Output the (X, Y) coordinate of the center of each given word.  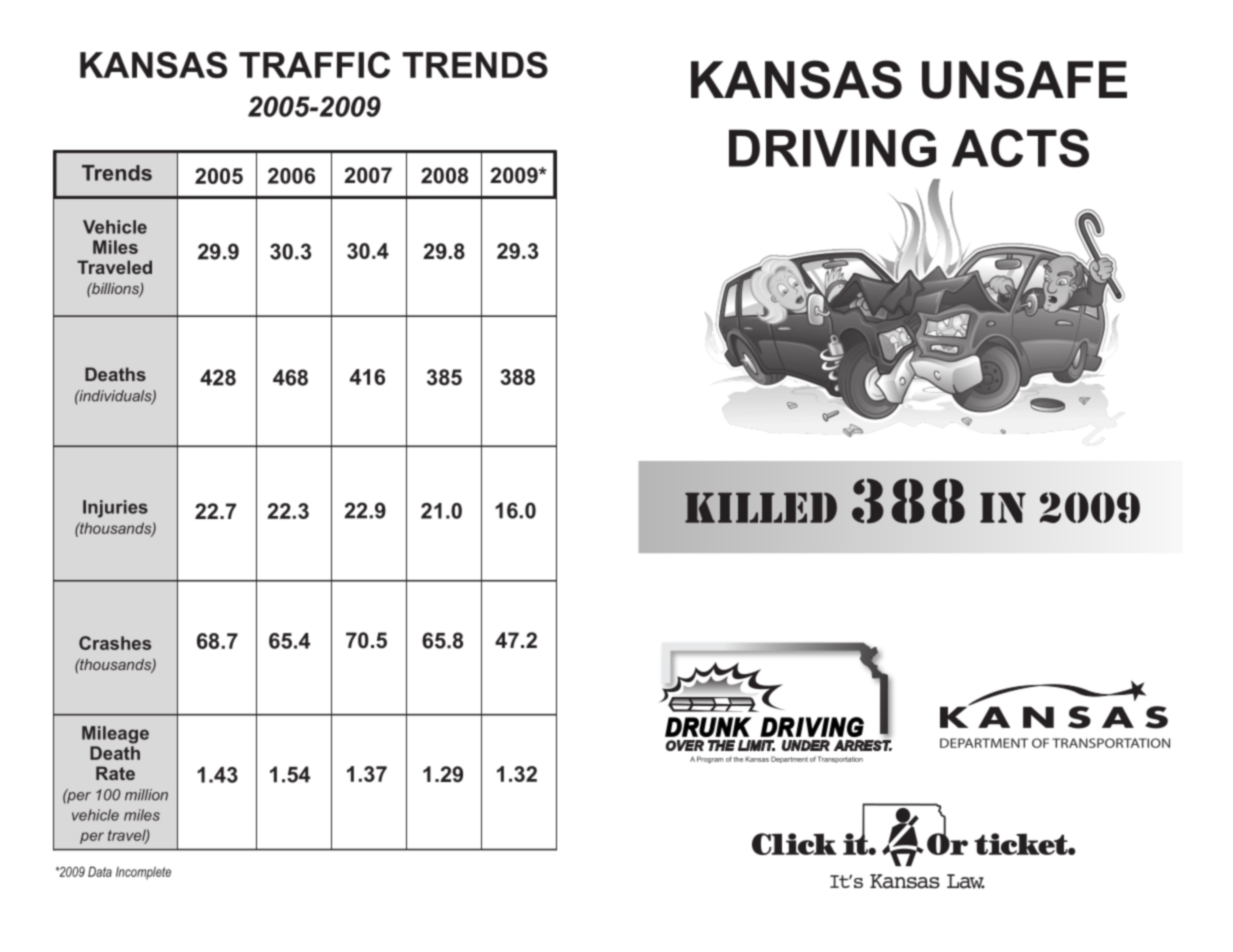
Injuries (115, 509)
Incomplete (143, 873)
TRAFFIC (314, 64)
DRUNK (708, 727)
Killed (761, 507)
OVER (685, 745)
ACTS (1020, 148)
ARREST (863, 745)
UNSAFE (1024, 79)
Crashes (115, 643)
